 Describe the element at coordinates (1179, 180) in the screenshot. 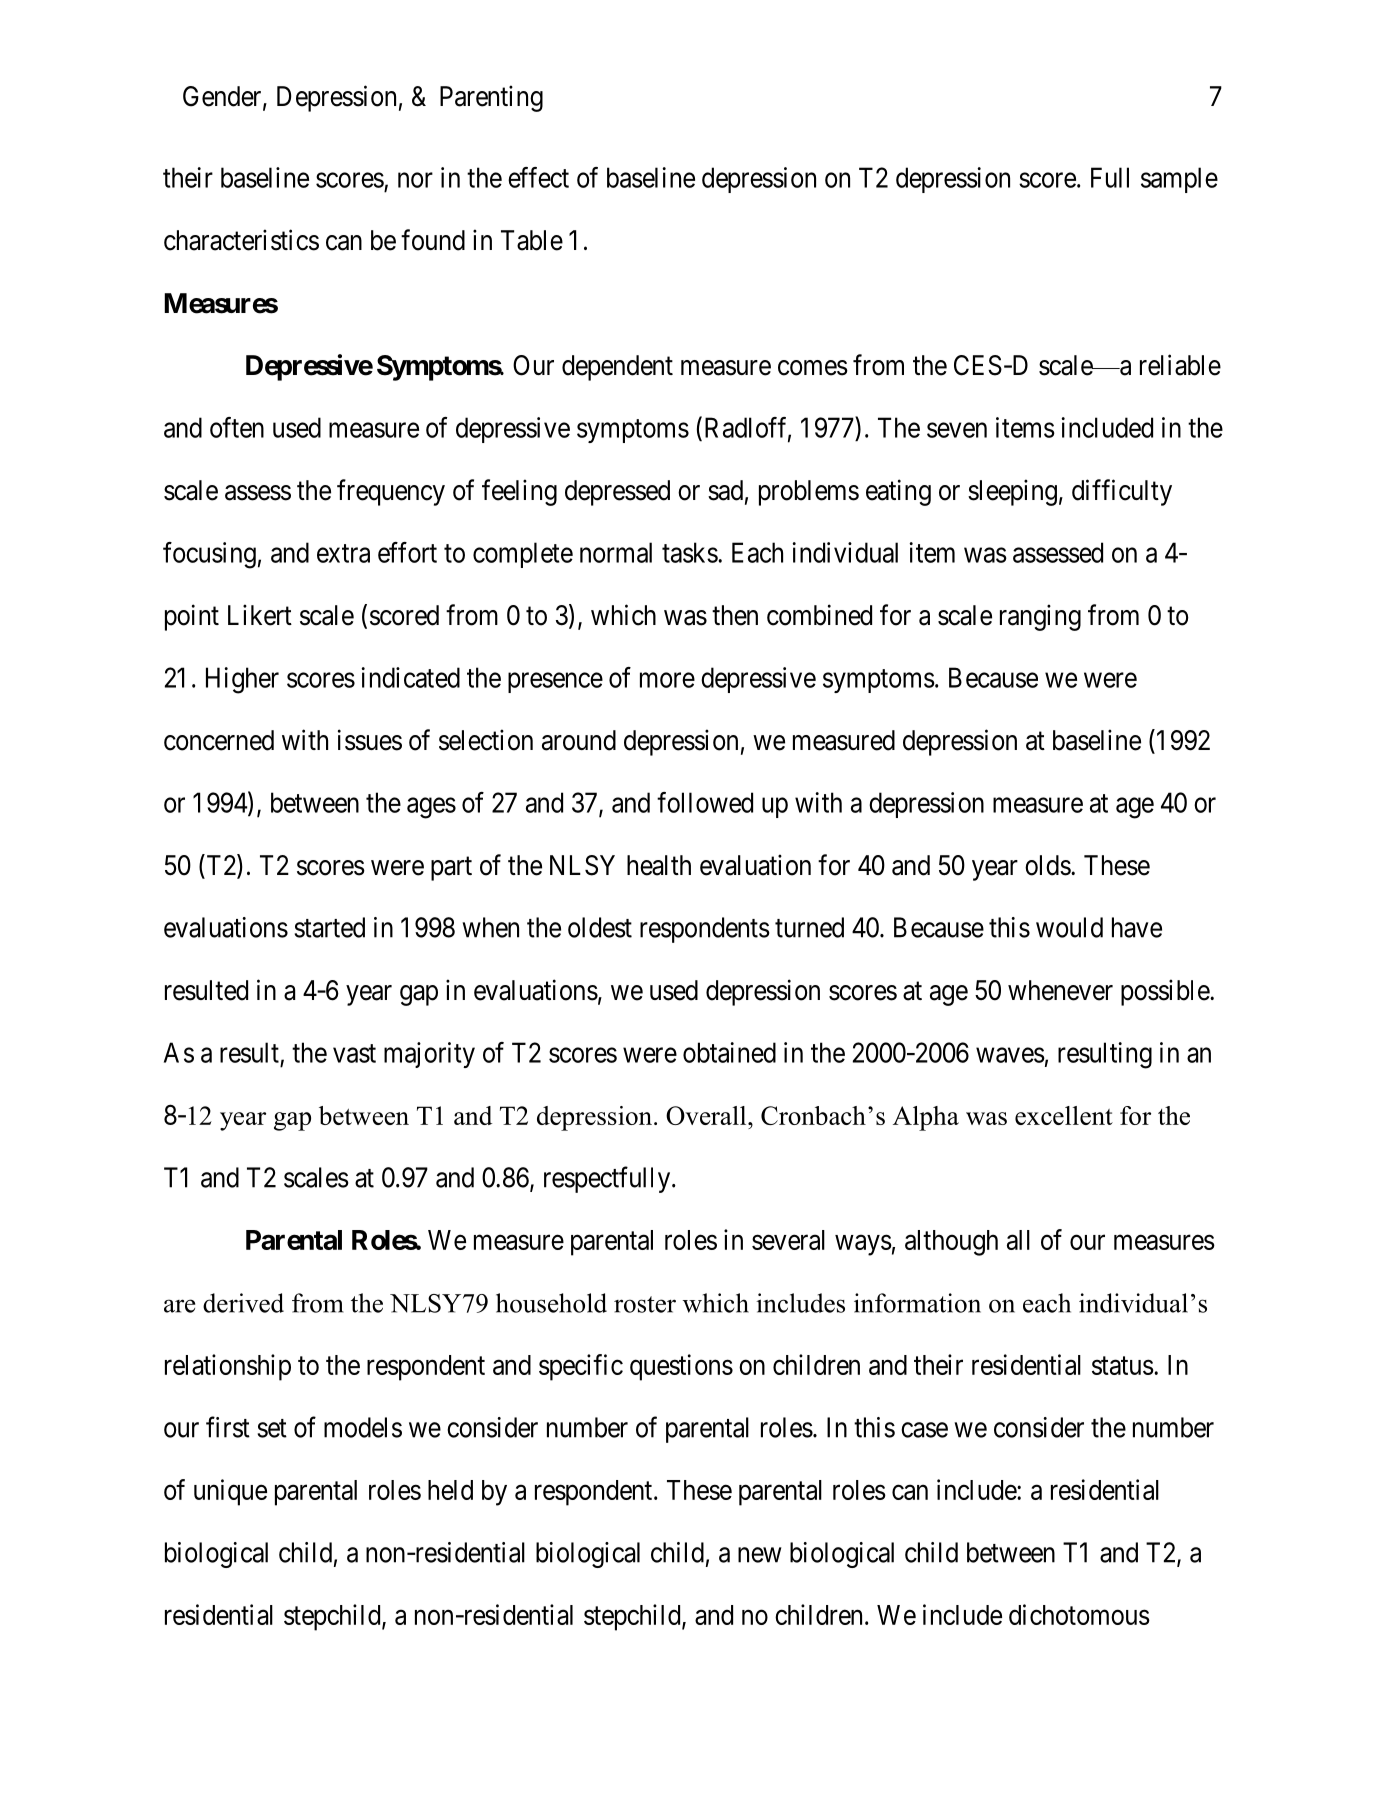

I see `sample` at that location.
